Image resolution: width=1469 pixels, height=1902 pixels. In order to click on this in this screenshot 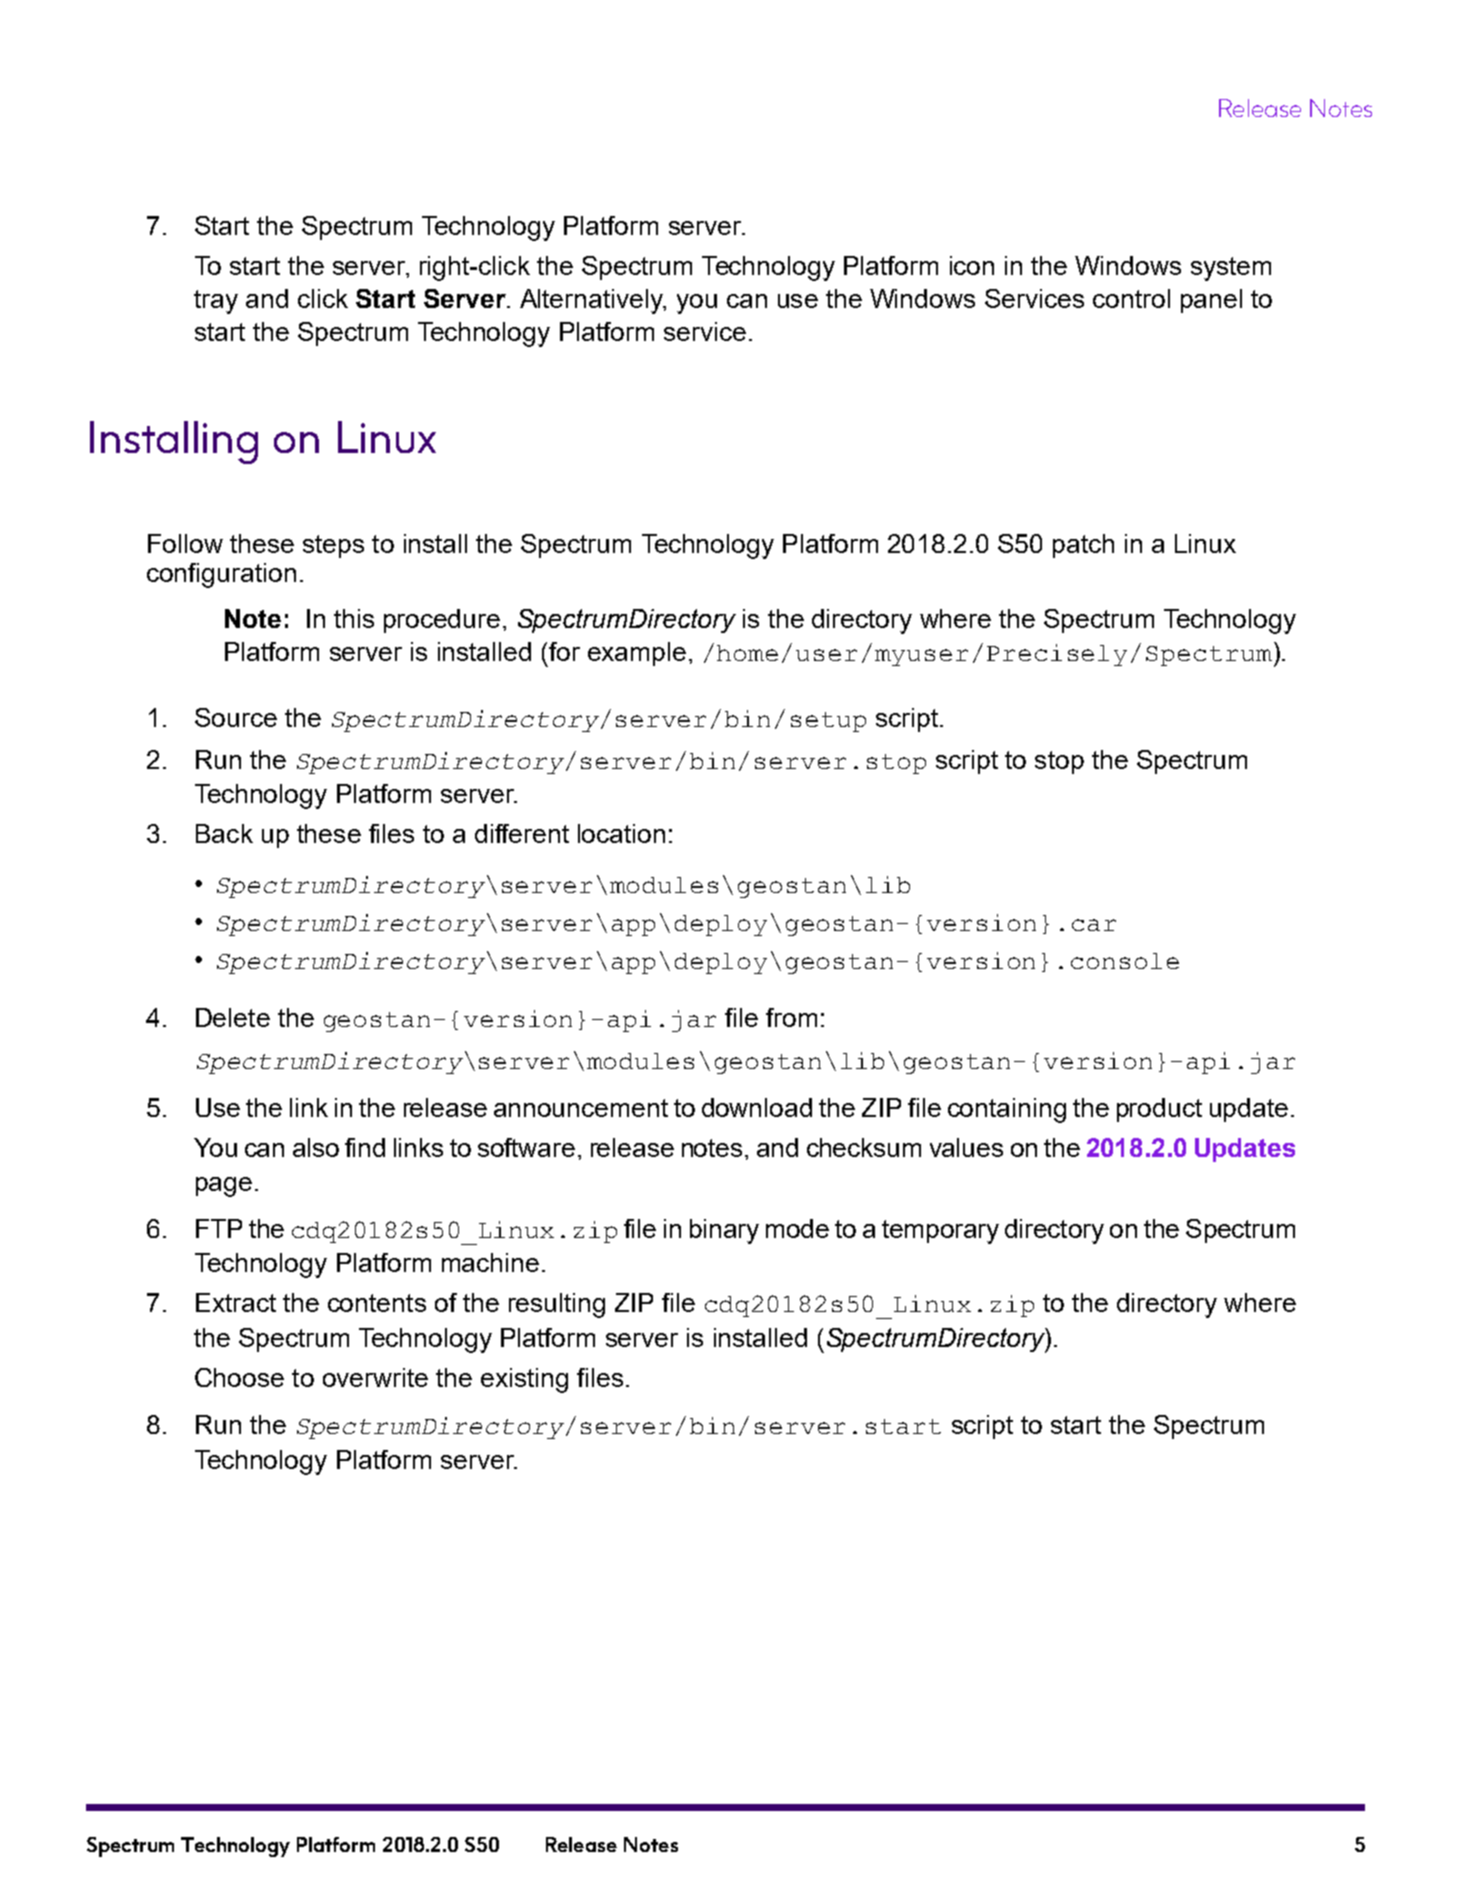, I will do `click(354, 618)`.
